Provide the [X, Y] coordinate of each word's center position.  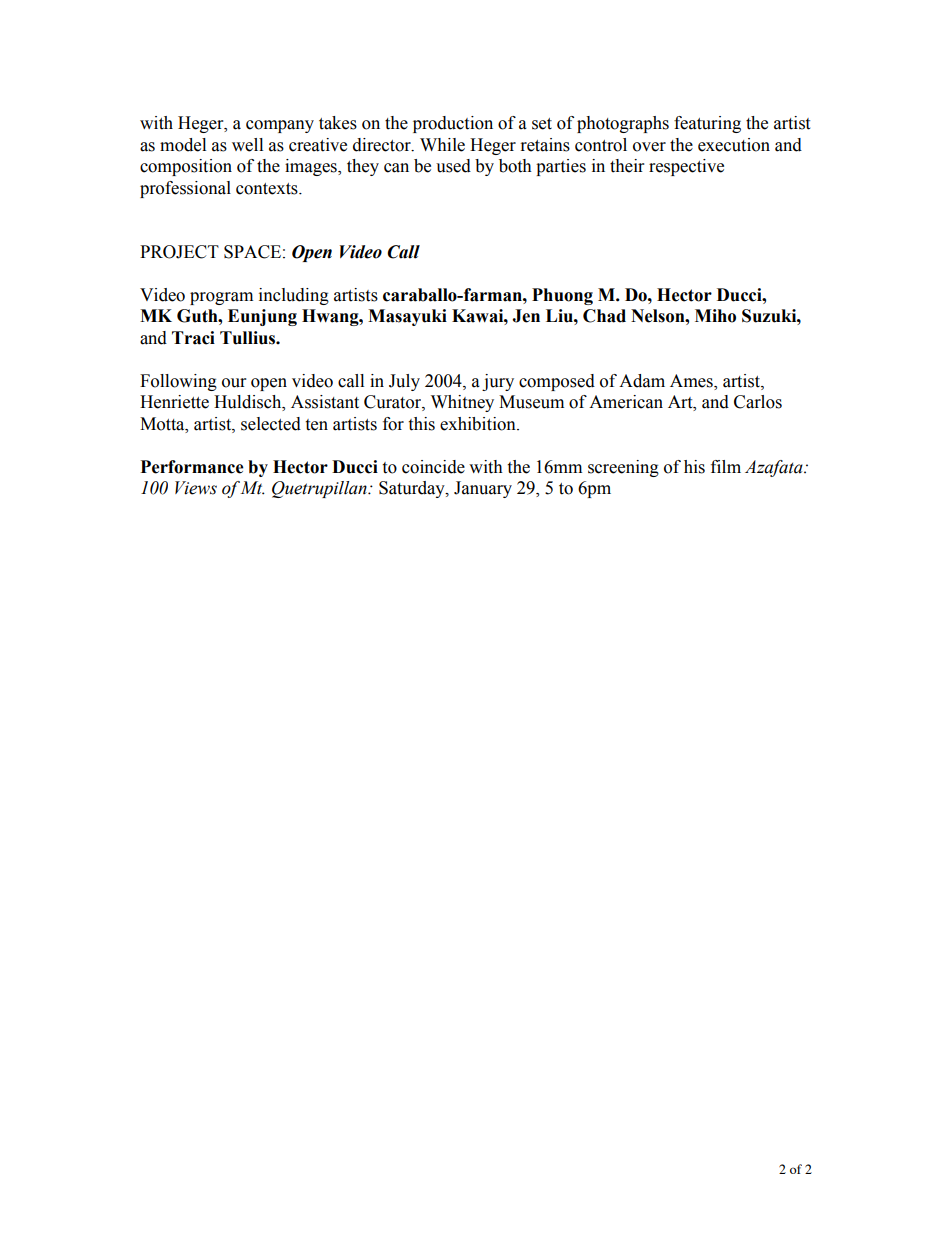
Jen [526, 316]
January [483, 489]
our [234, 383]
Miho [715, 316]
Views [196, 488]
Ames [692, 382]
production [453, 124]
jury [498, 382]
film [726, 466]
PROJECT [179, 252]
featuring [707, 124]
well [247, 145]
